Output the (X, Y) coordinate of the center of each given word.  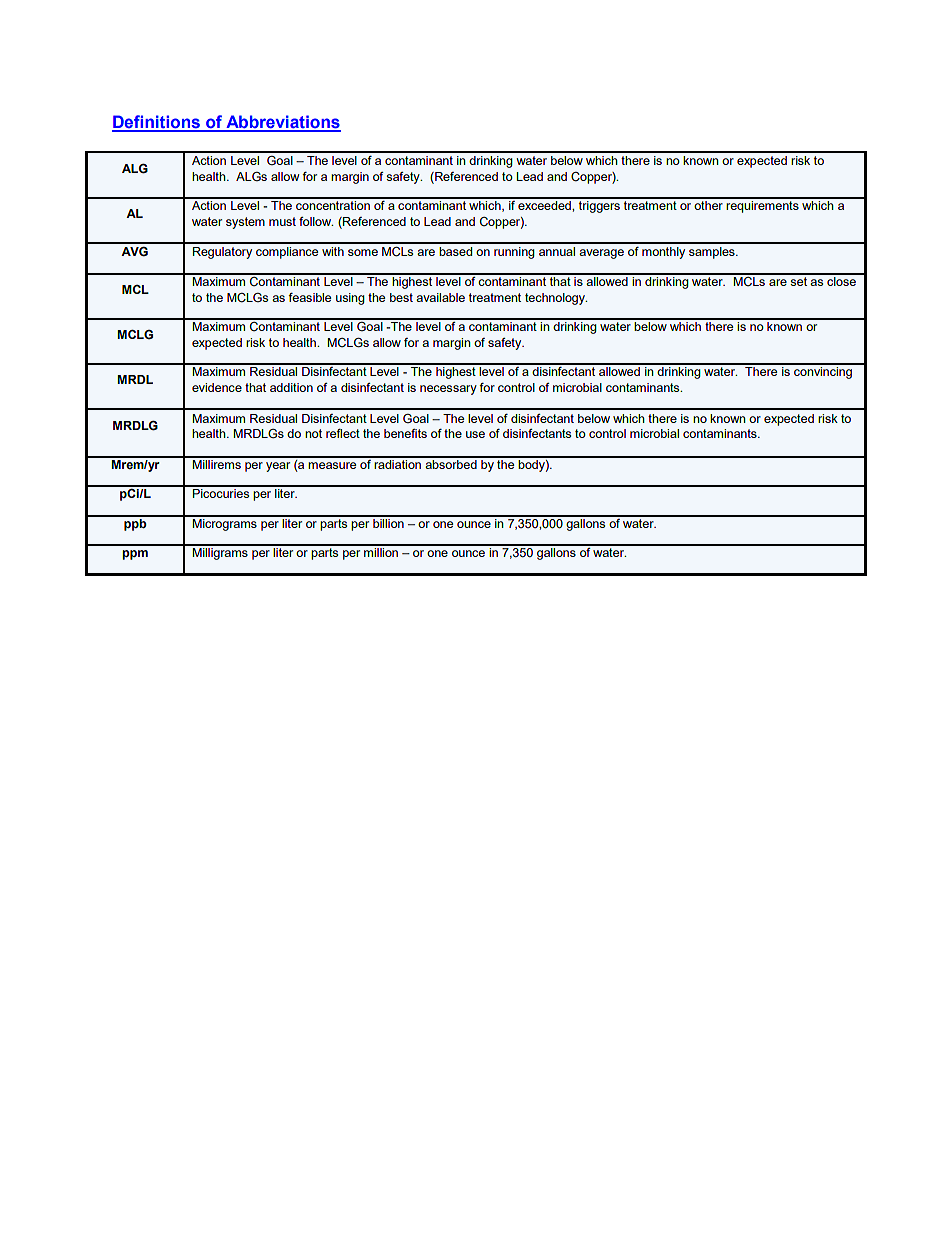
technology (556, 299)
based (455, 251)
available (440, 297)
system (245, 223)
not (313, 433)
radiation (397, 463)
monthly (663, 253)
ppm (135, 555)
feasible (309, 297)
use (475, 434)
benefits (405, 433)
